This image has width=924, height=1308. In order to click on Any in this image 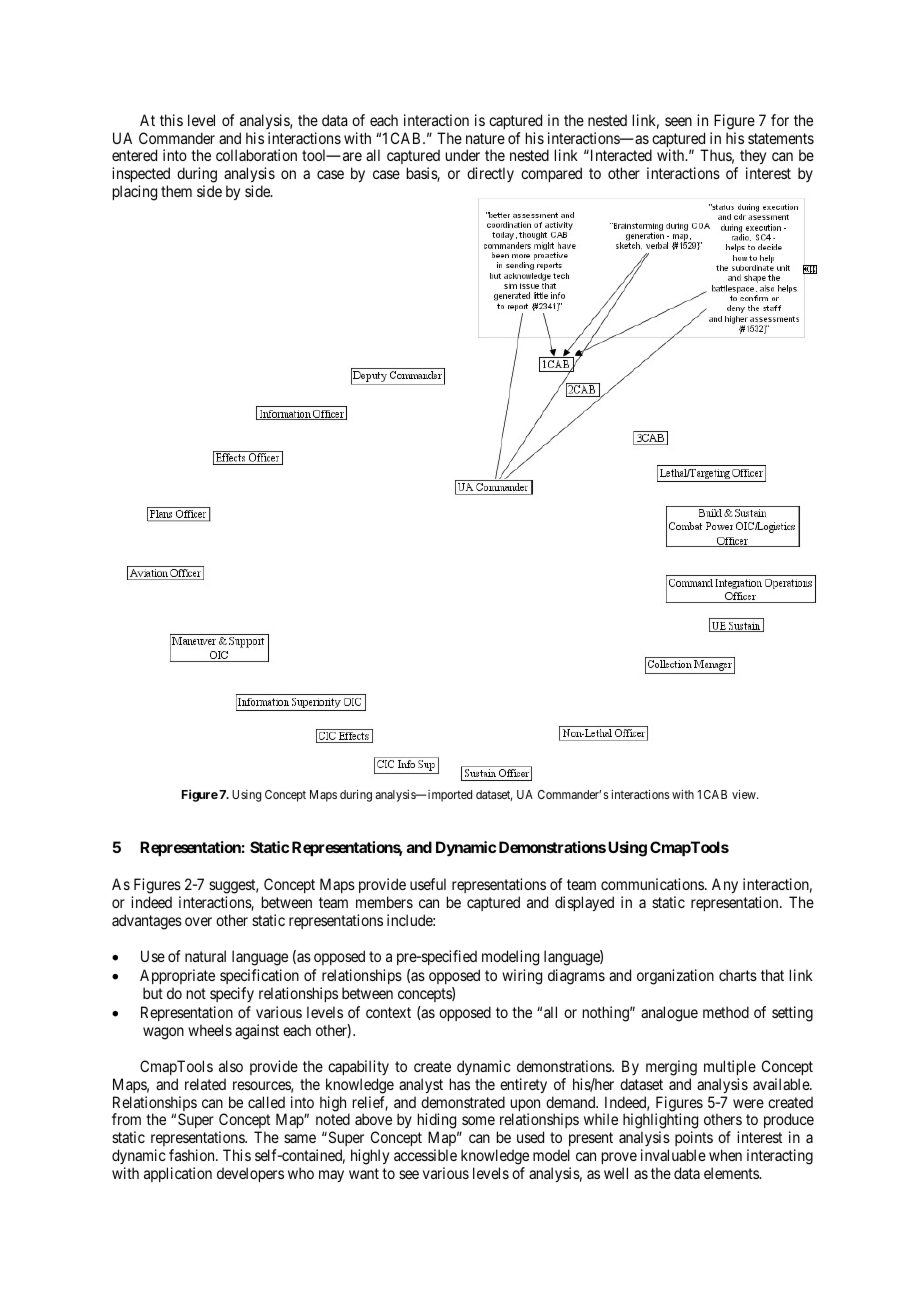, I will do `click(725, 885)`.
